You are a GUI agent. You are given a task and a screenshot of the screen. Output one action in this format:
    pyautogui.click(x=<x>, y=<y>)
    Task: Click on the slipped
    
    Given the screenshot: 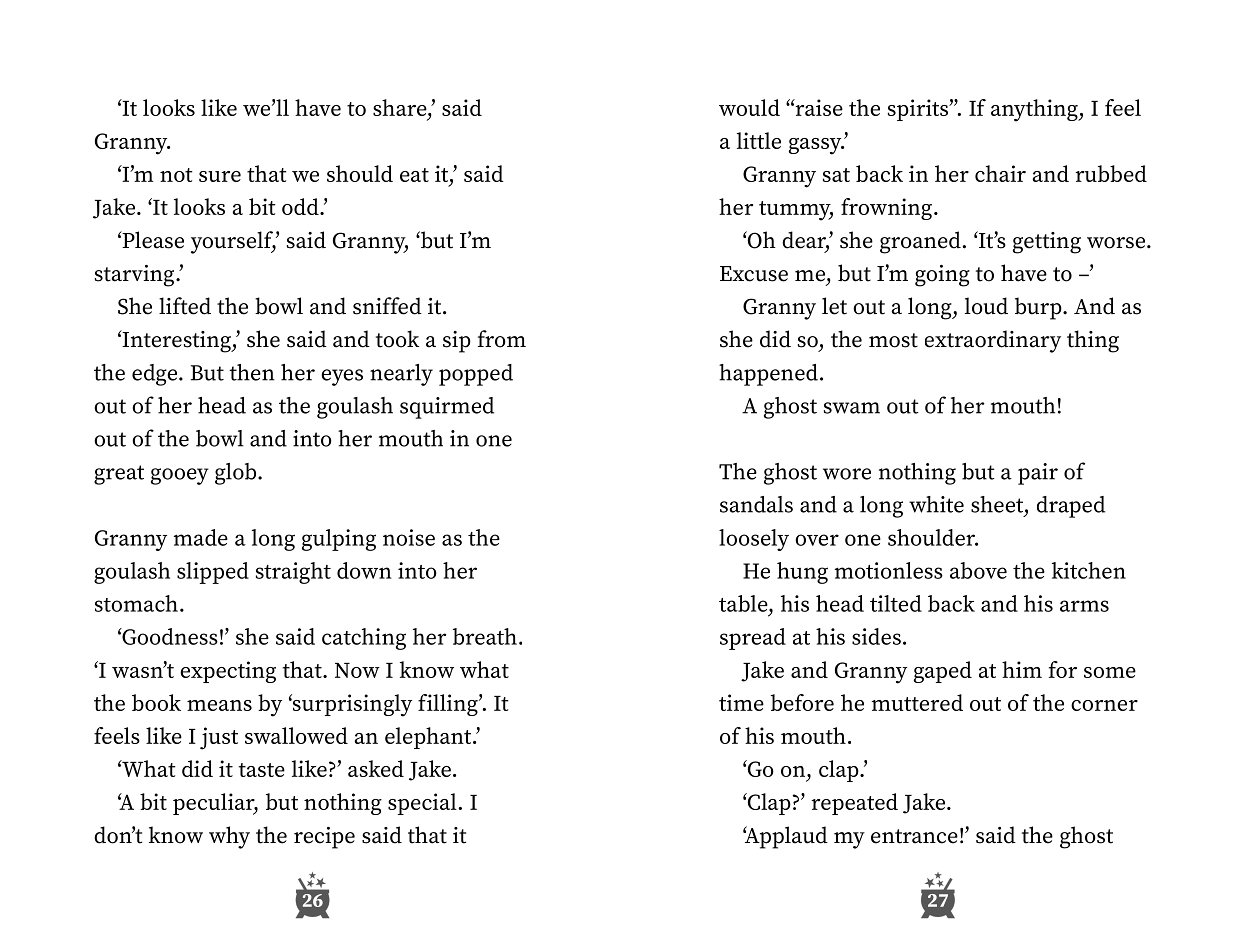 What is the action you would take?
    pyautogui.click(x=213, y=573)
